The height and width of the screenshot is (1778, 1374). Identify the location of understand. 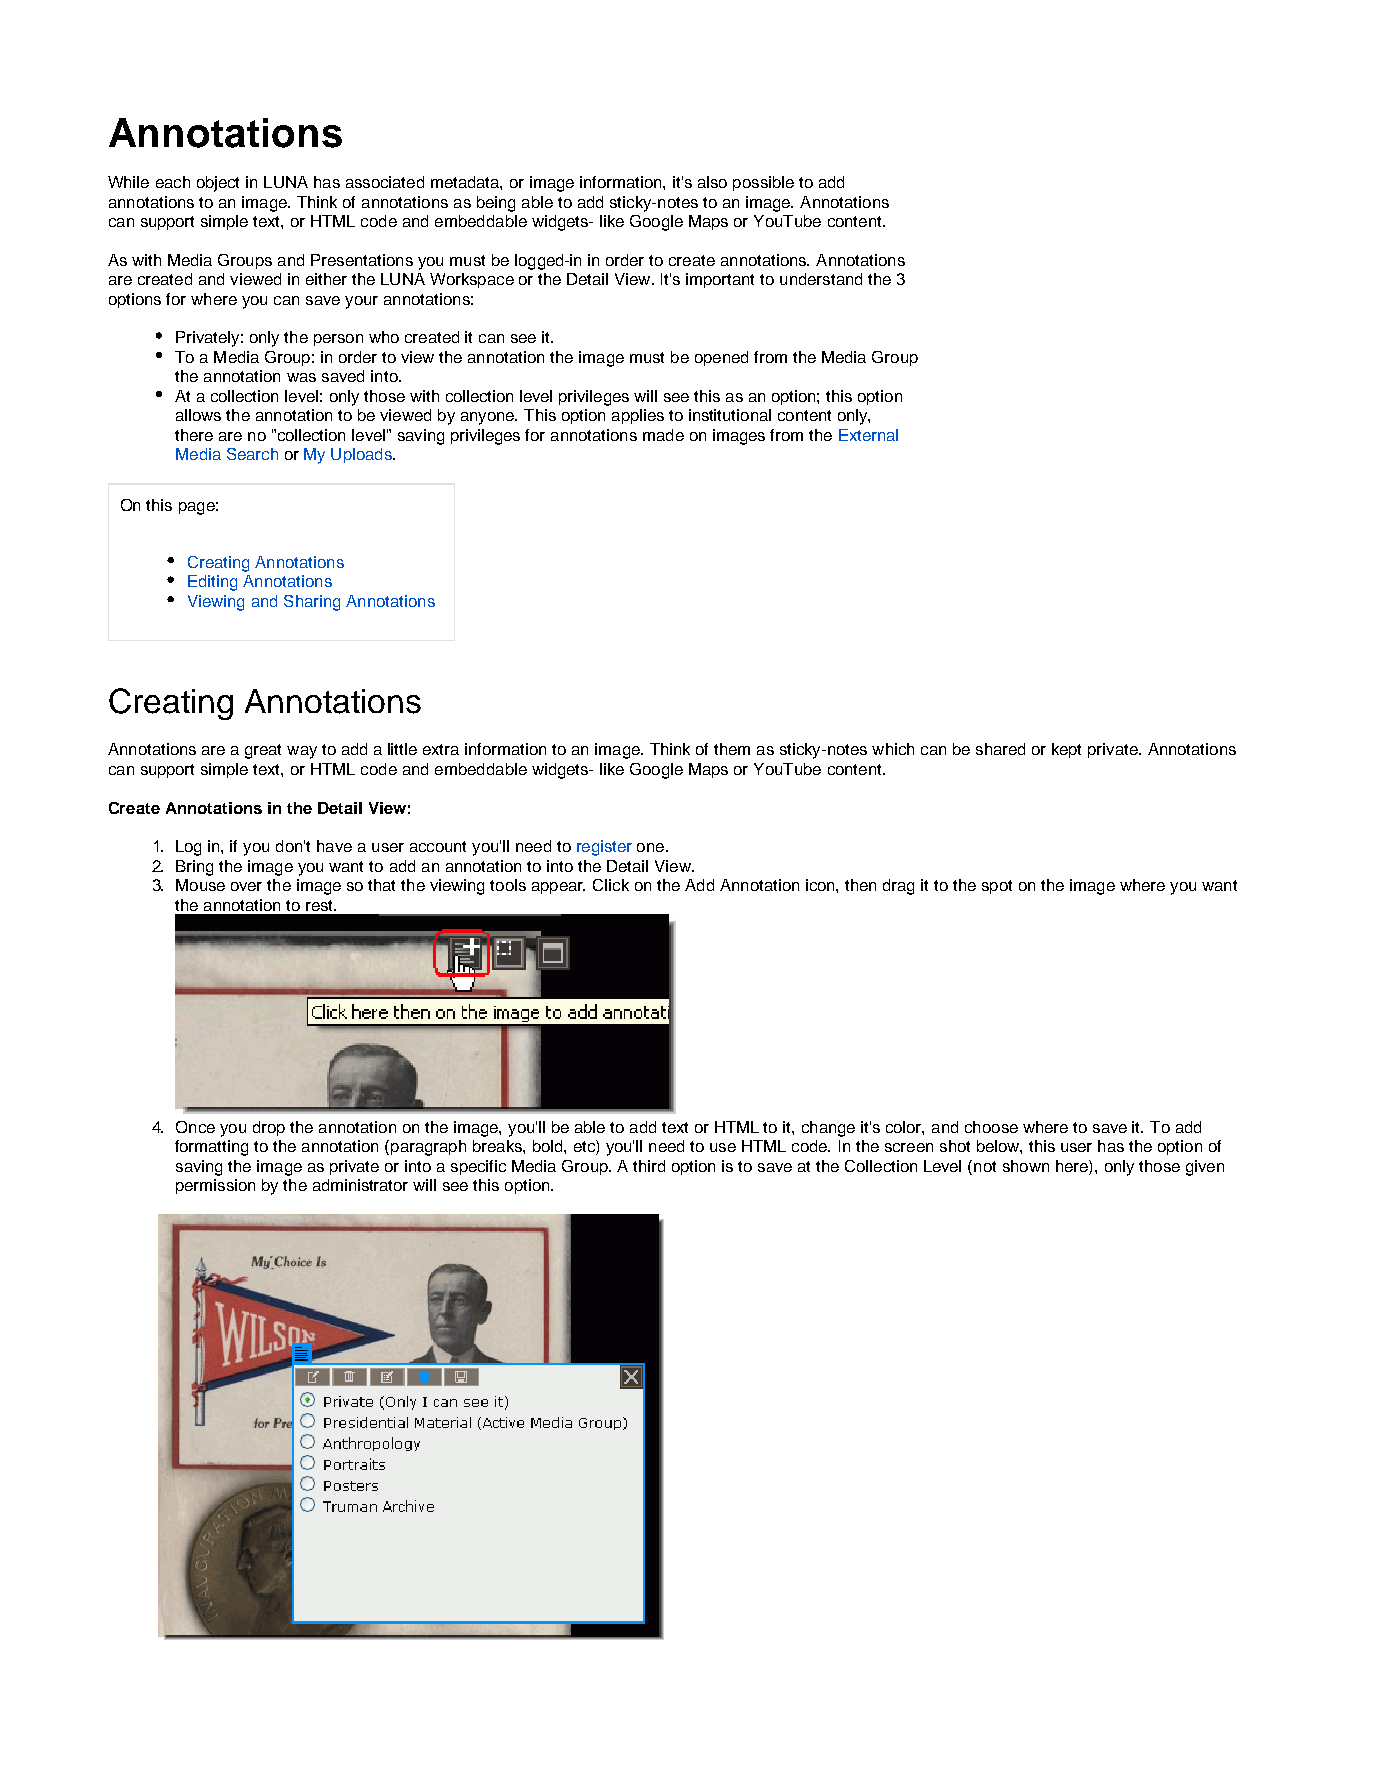
(821, 279).
